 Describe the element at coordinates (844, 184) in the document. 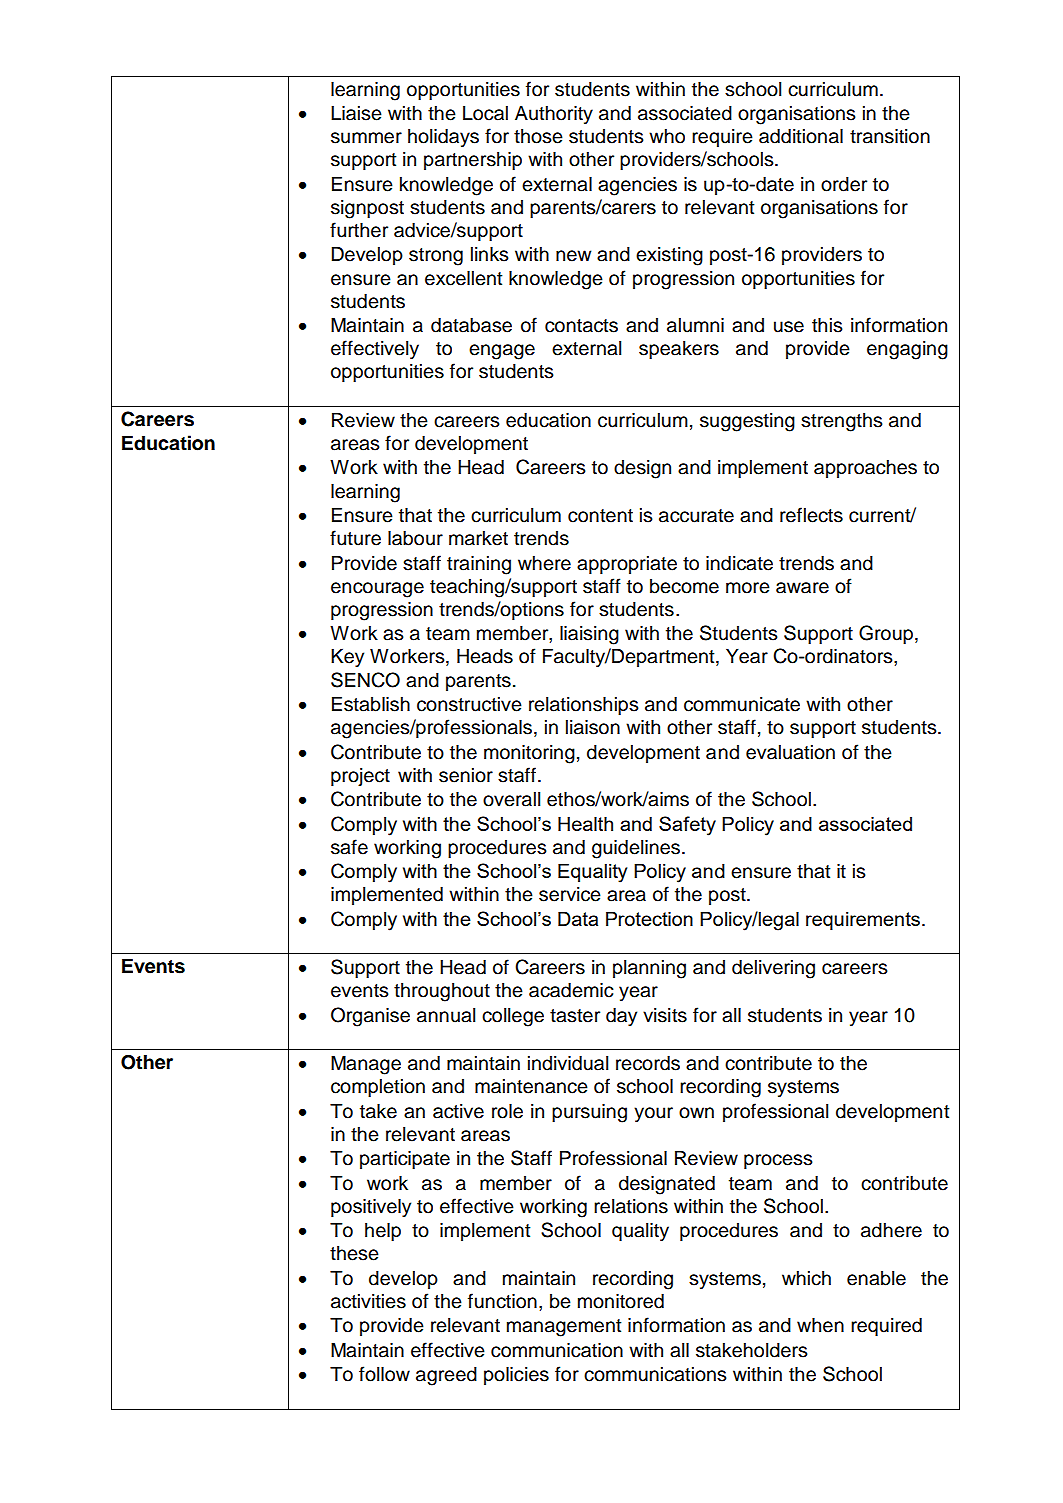

I see `order` at that location.
